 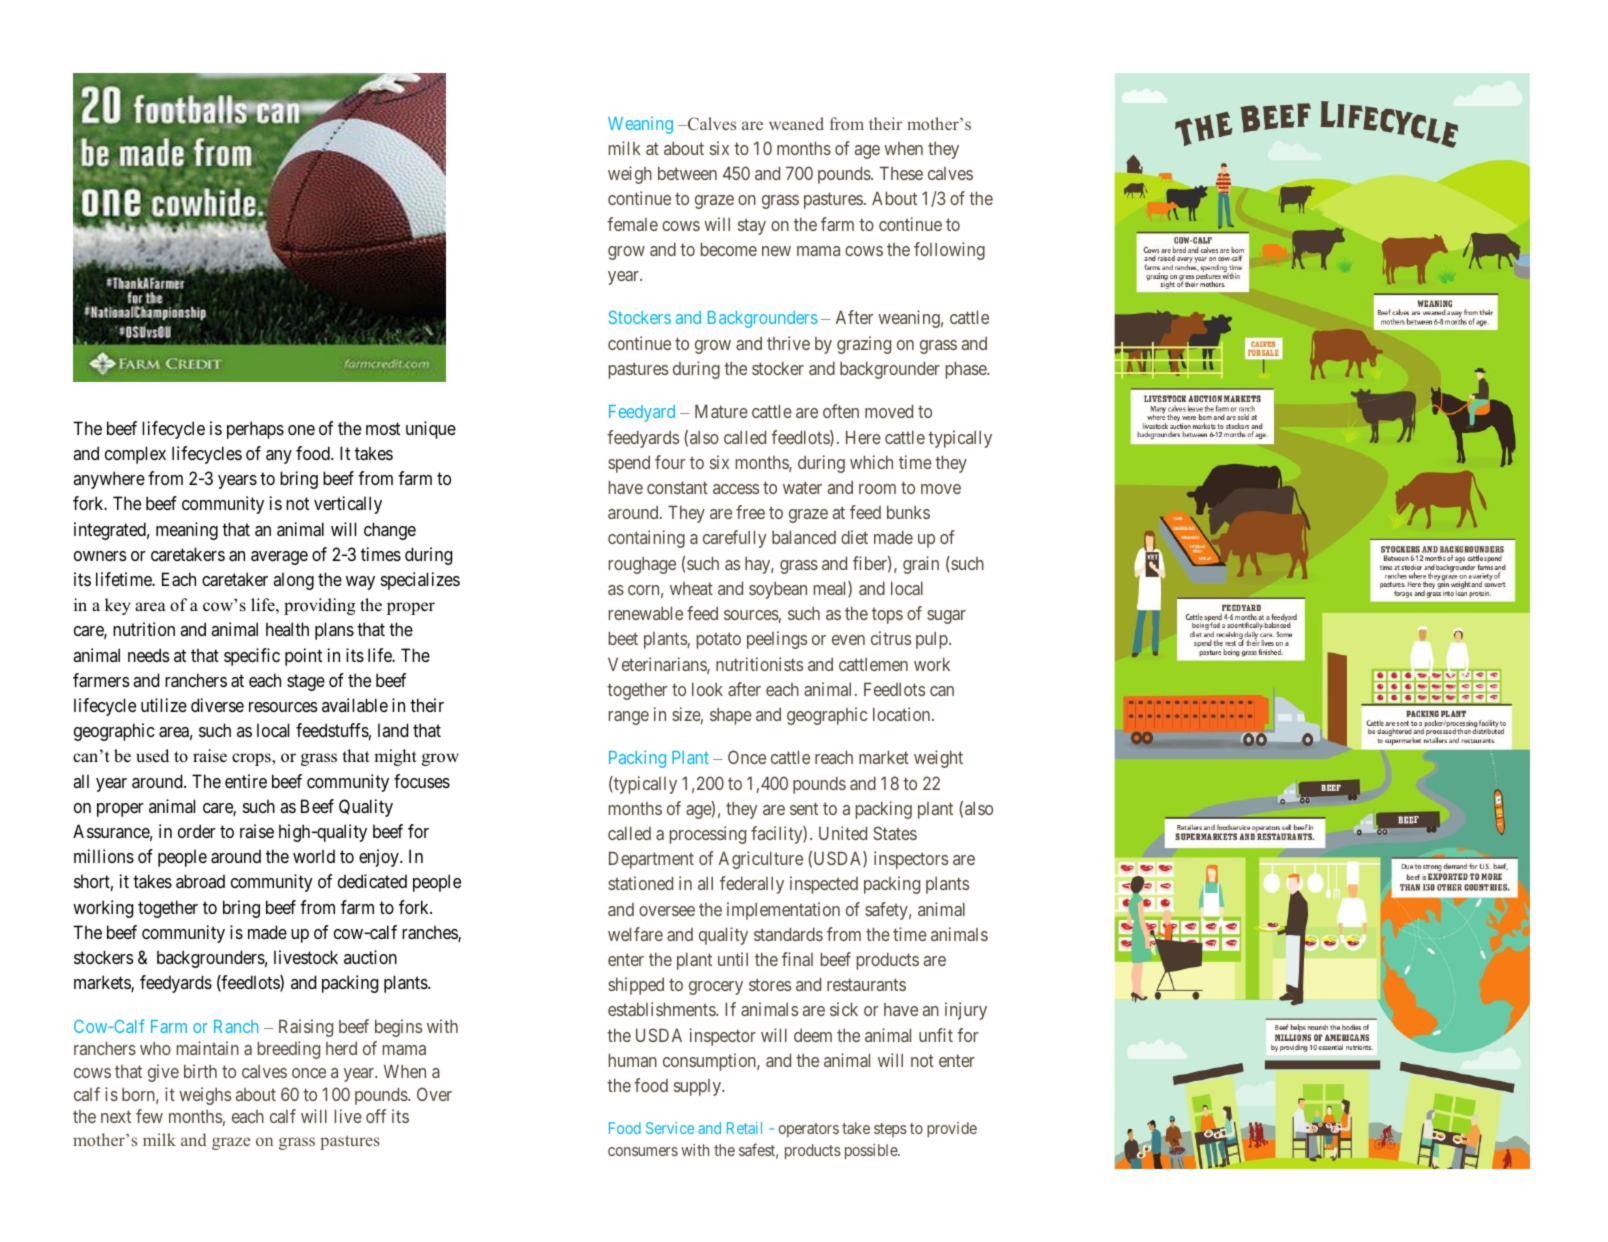 What do you see at coordinates (252, 657) in the screenshot?
I see `specific` at bounding box center [252, 657].
